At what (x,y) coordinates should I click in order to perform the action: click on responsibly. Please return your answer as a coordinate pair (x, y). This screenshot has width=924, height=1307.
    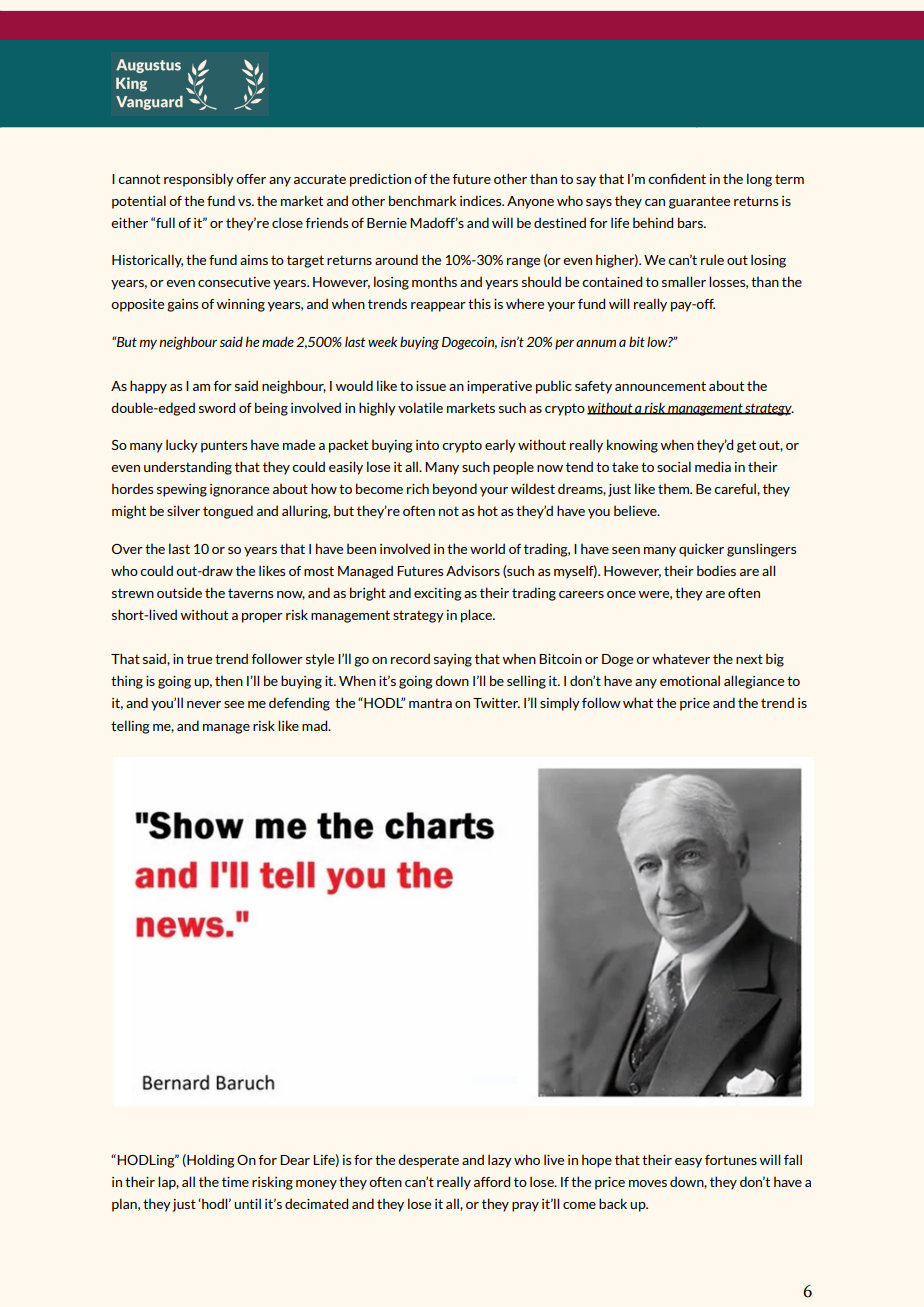
    Looking at the image, I should click on (199, 180).
